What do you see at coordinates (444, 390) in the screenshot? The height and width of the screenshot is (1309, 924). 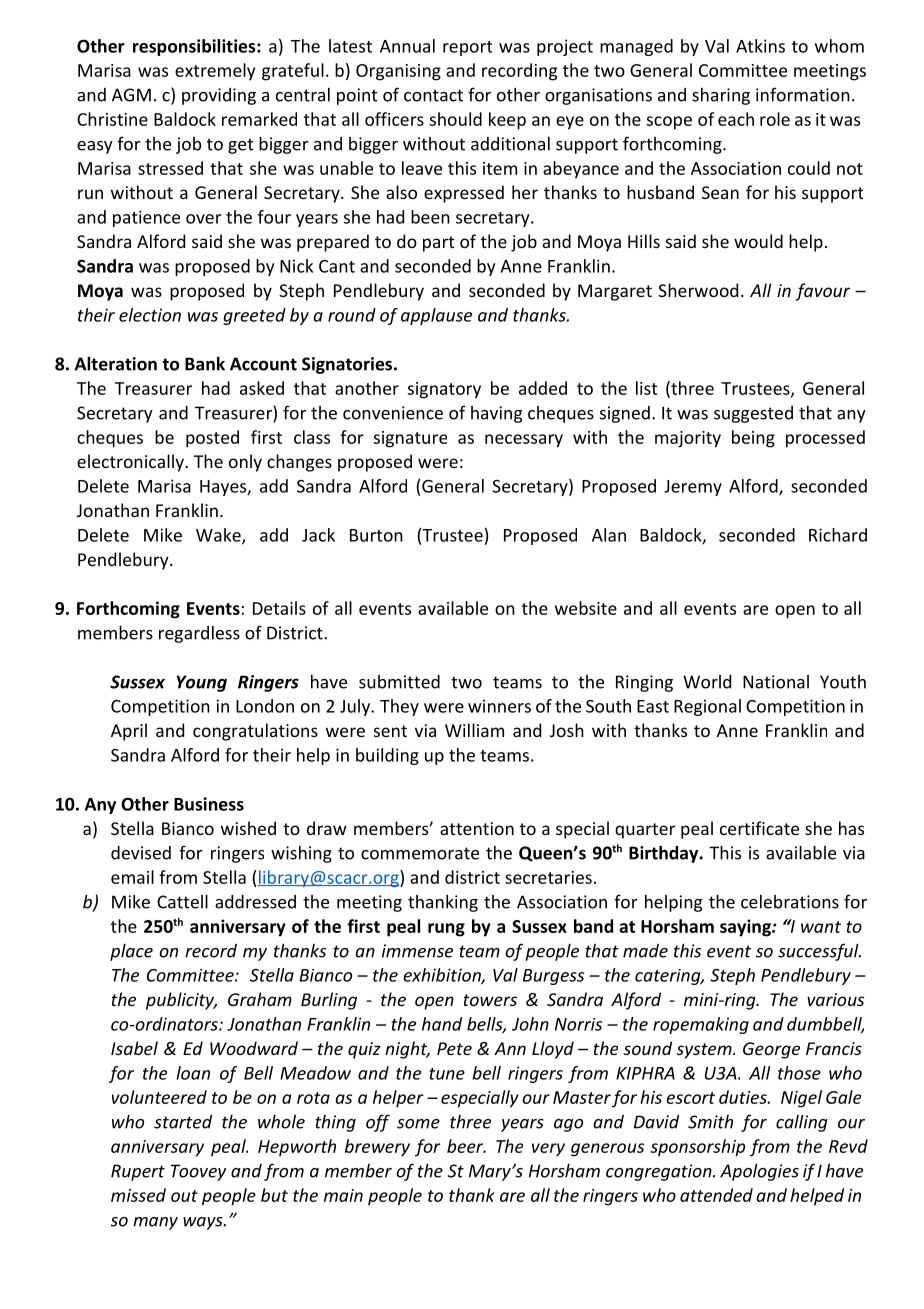 I see `signatory` at bounding box center [444, 390].
